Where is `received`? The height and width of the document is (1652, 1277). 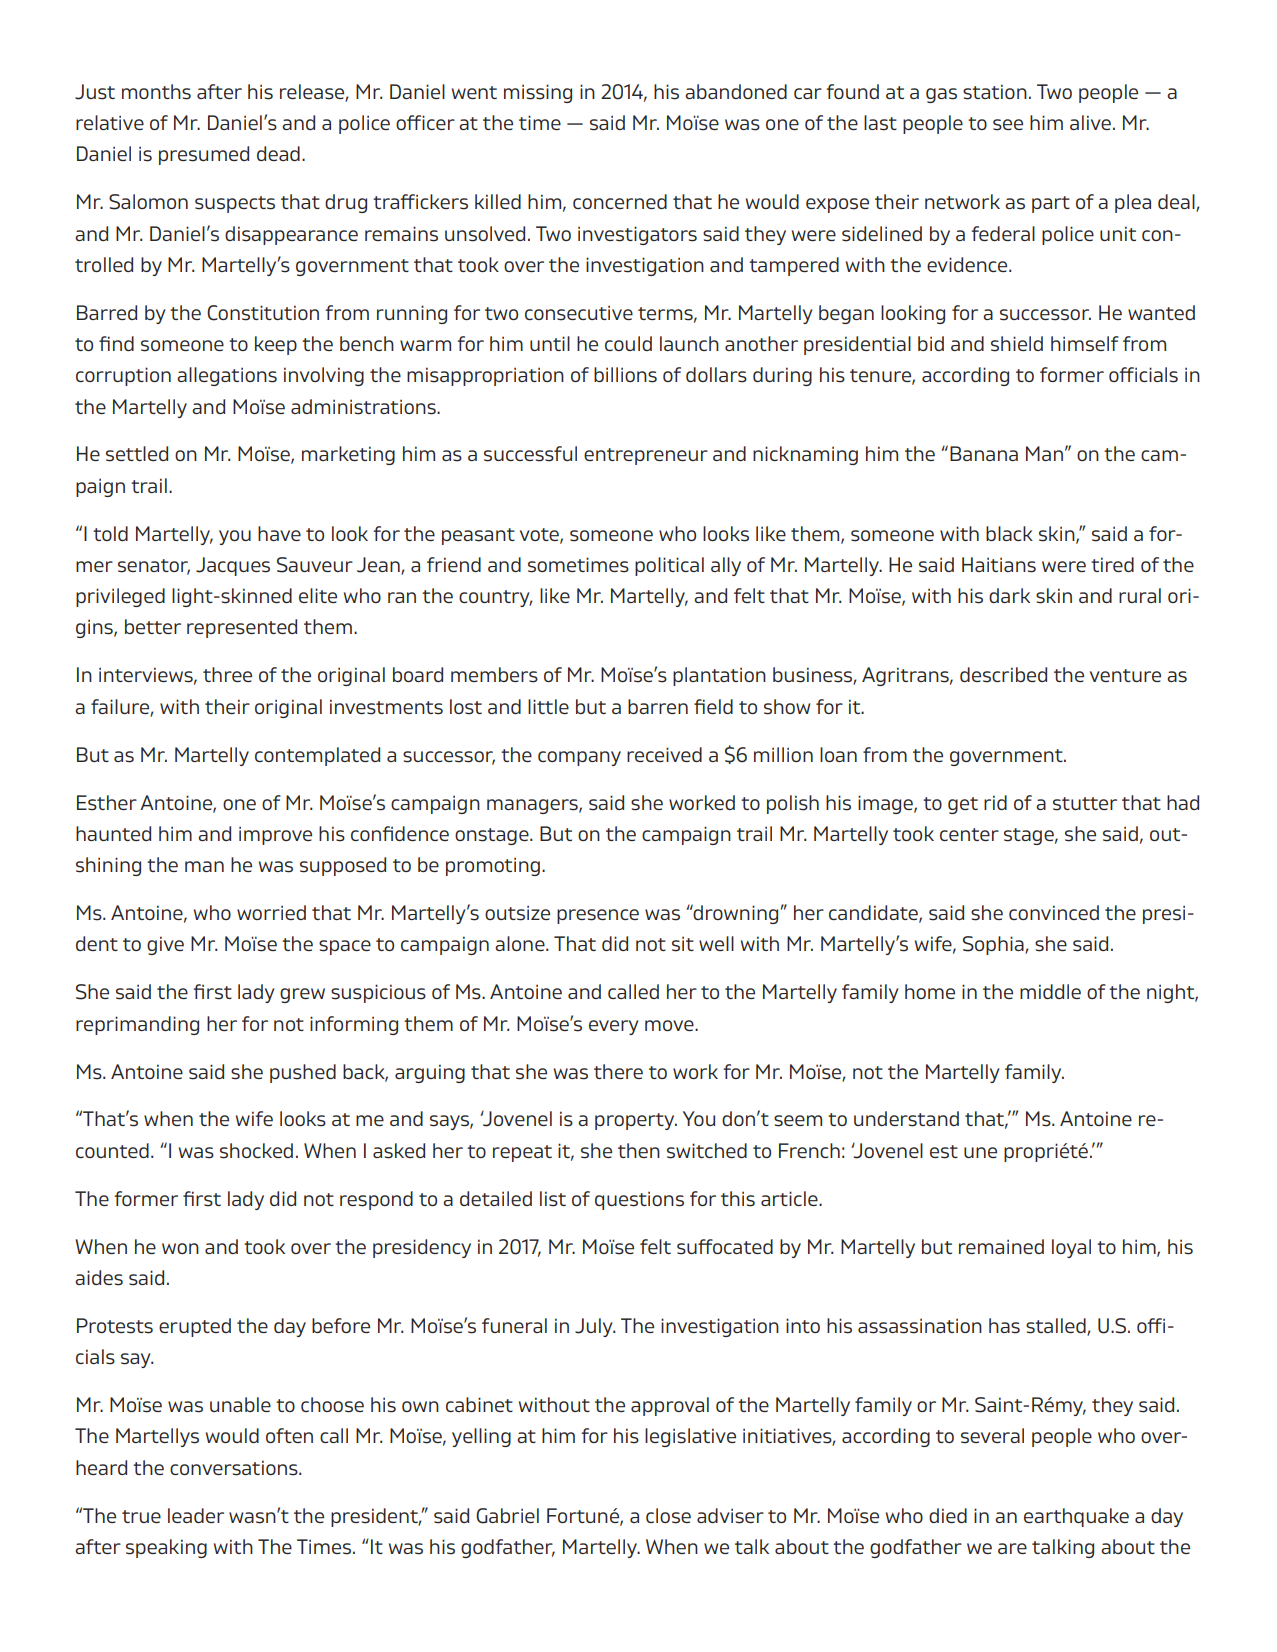
received is located at coordinates (664, 754).
